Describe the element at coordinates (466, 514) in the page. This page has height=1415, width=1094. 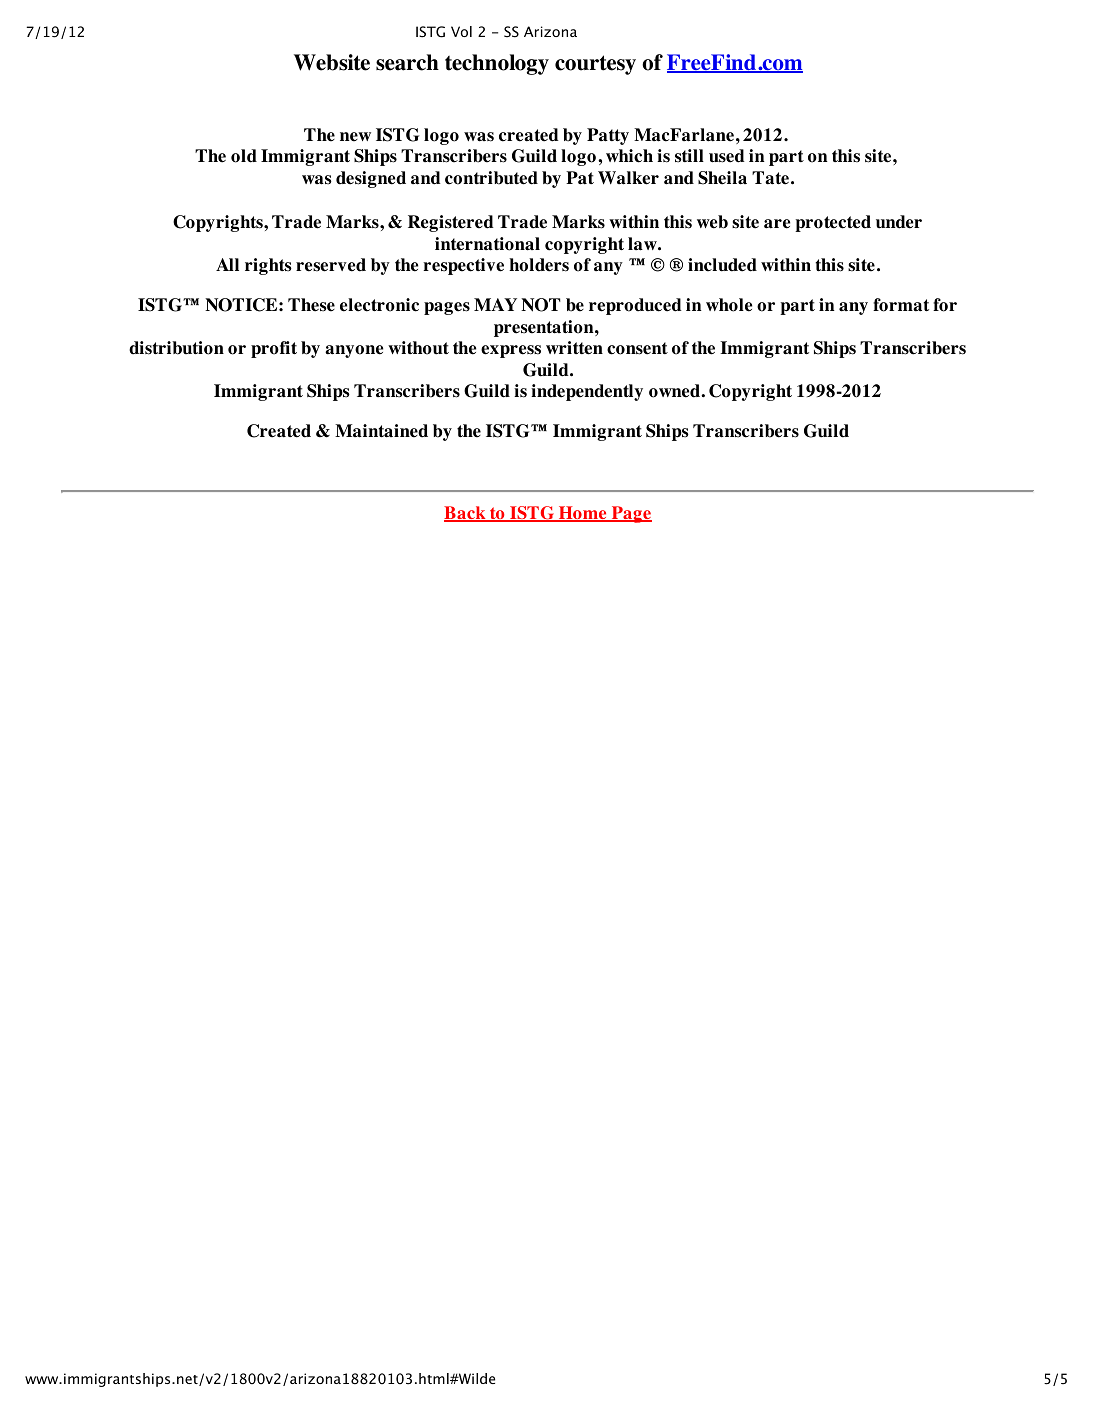
I see `Back` at that location.
